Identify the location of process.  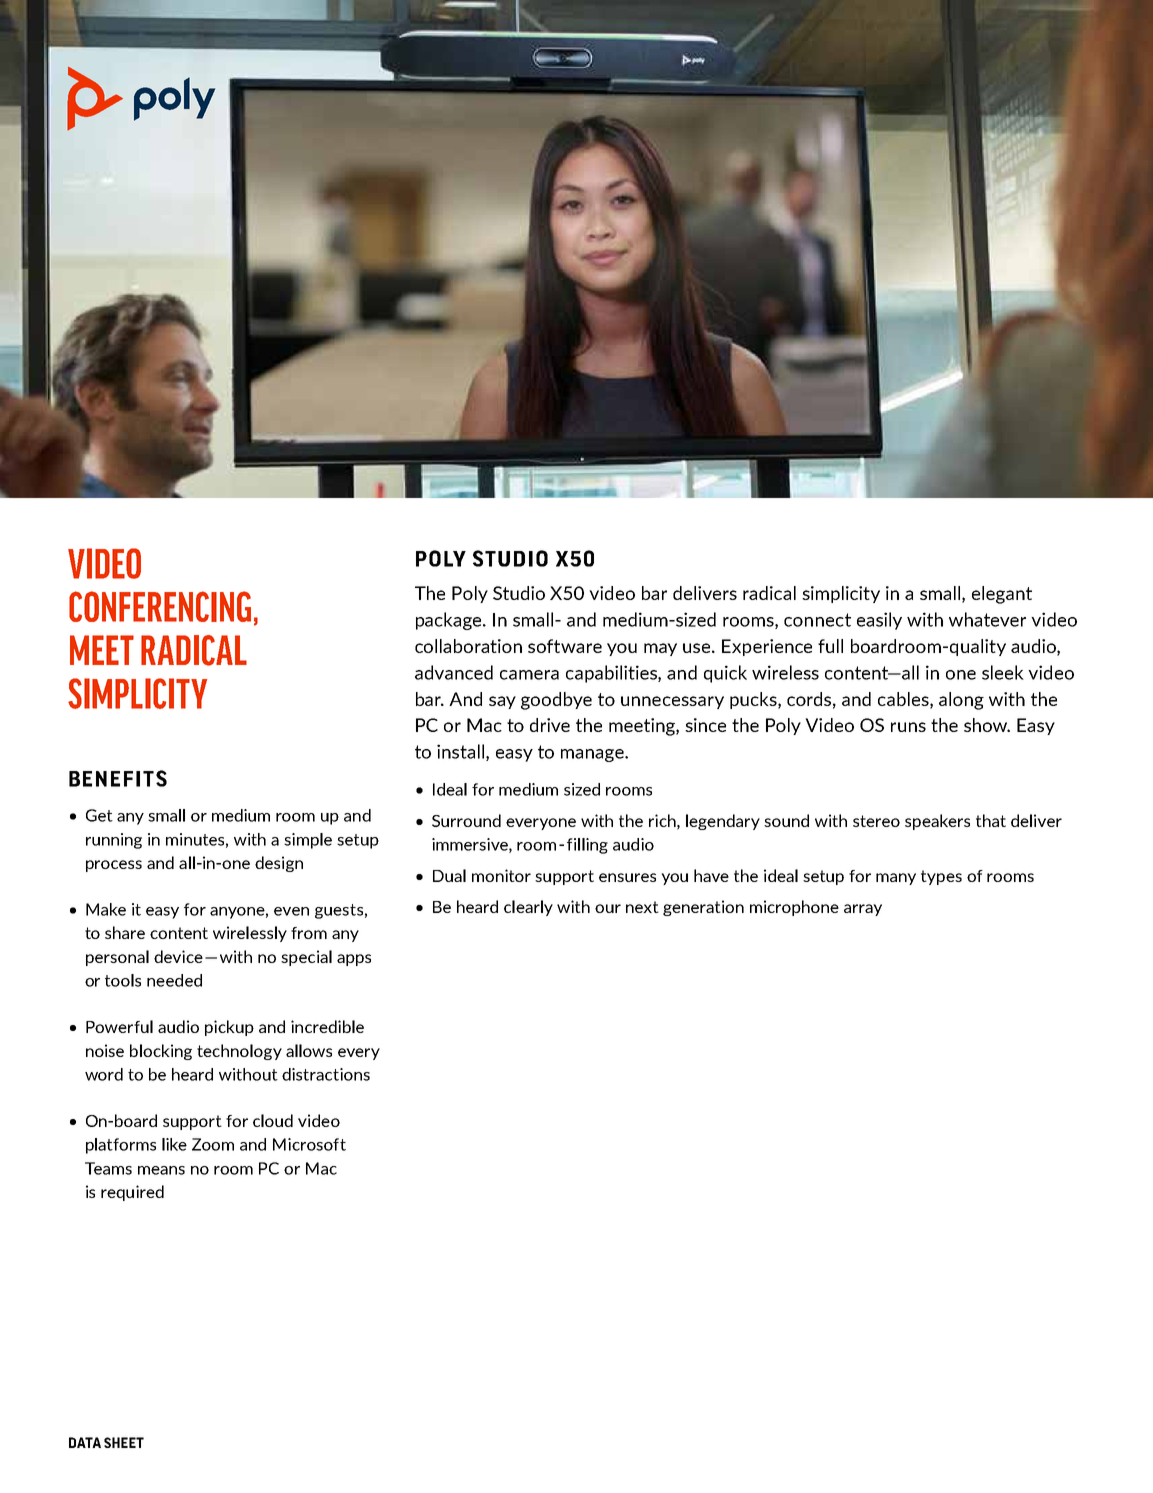
(114, 866).
